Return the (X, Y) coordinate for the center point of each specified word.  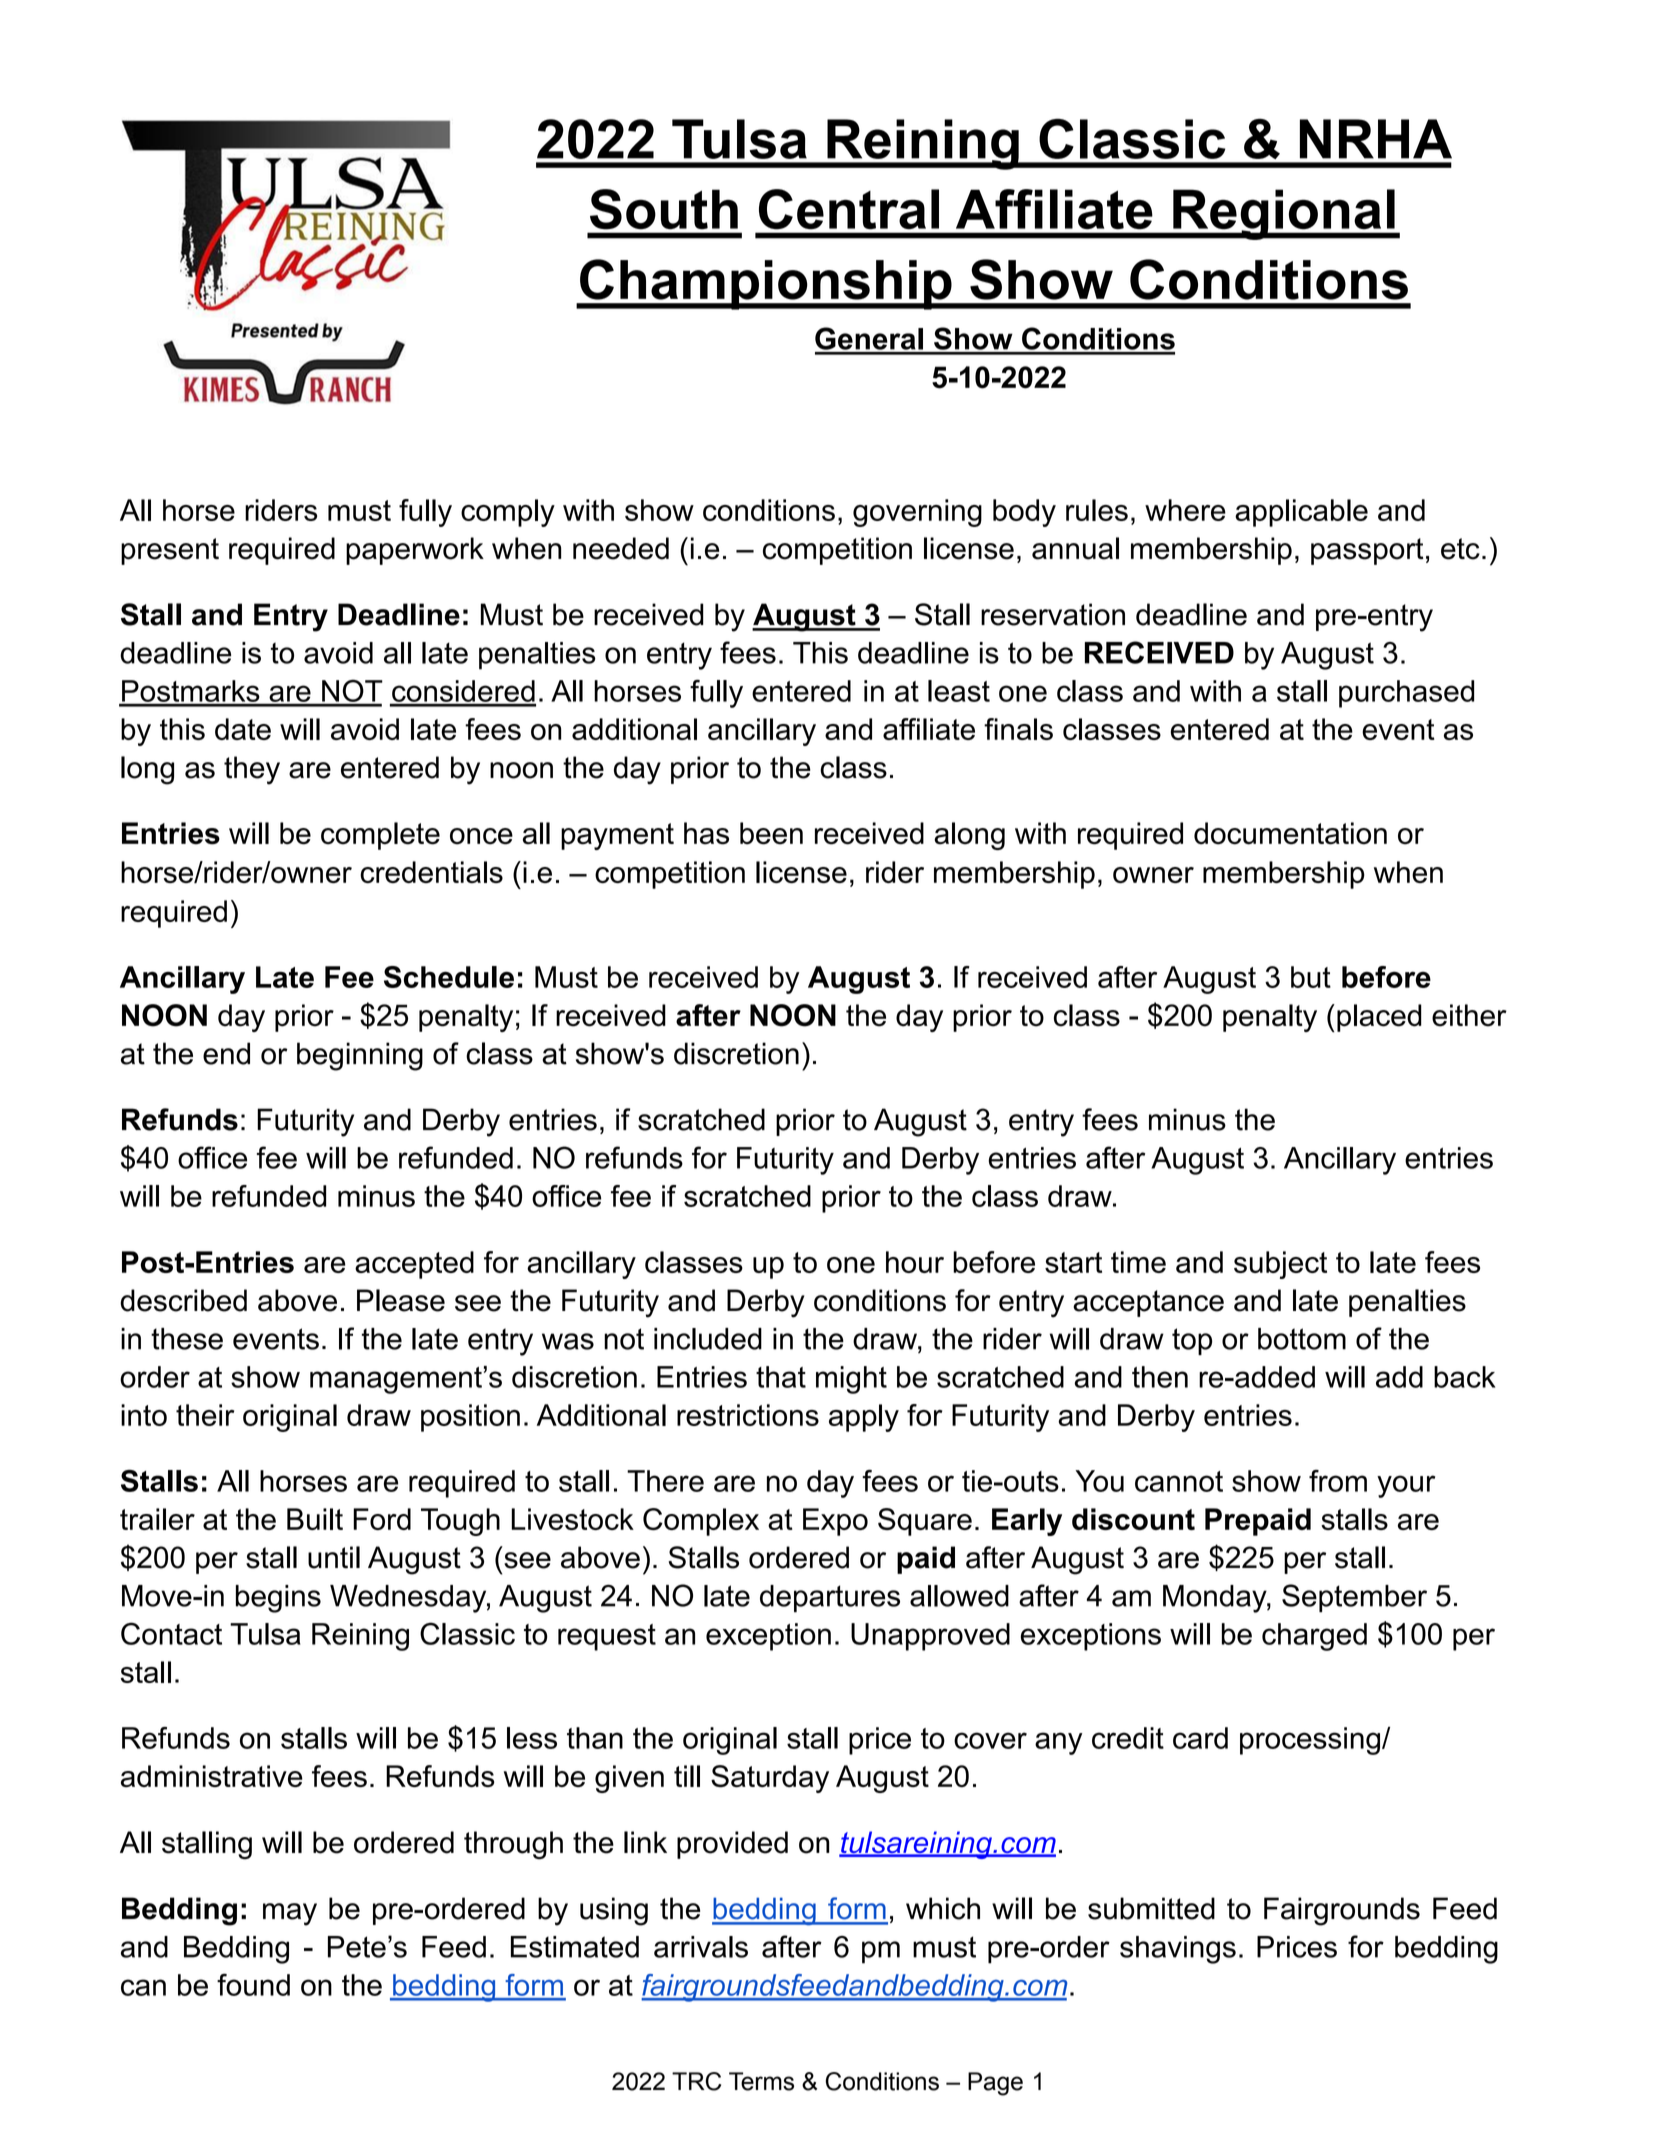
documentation (1290, 833)
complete (380, 836)
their (205, 1415)
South (664, 209)
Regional (1284, 214)
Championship (766, 284)
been (771, 833)
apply (864, 1418)
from (1338, 1481)
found (253, 1984)
